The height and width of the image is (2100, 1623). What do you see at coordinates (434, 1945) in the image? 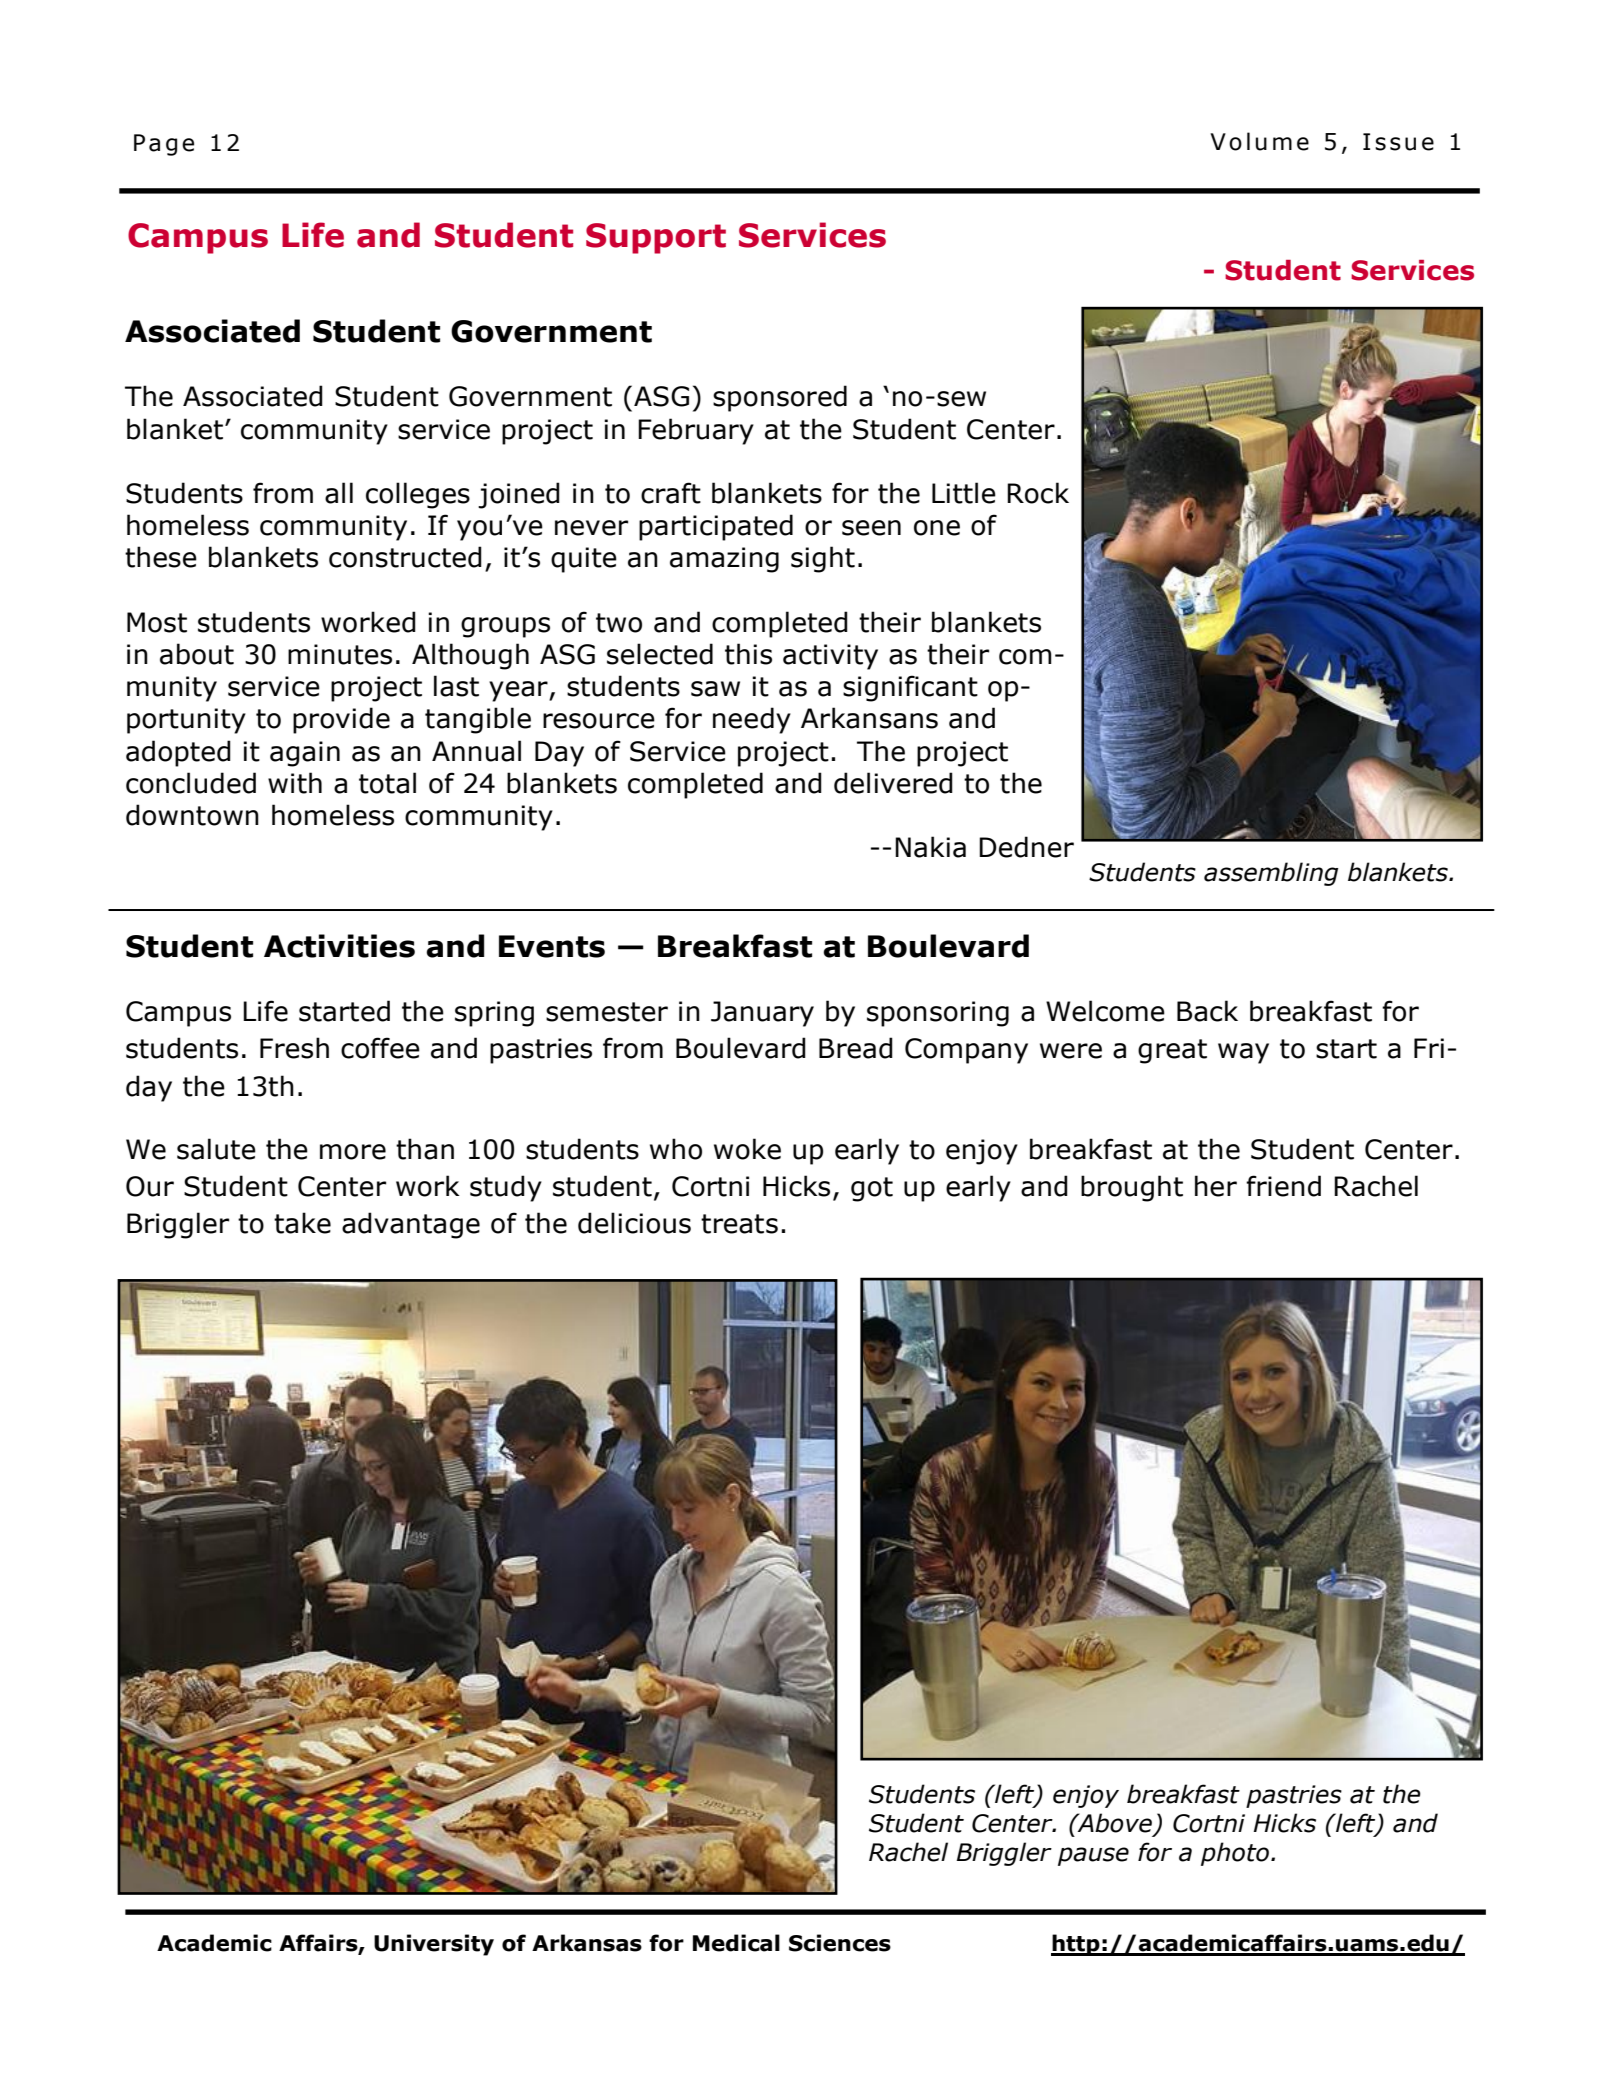
I see `University` at bounding box center [434, 1945].
